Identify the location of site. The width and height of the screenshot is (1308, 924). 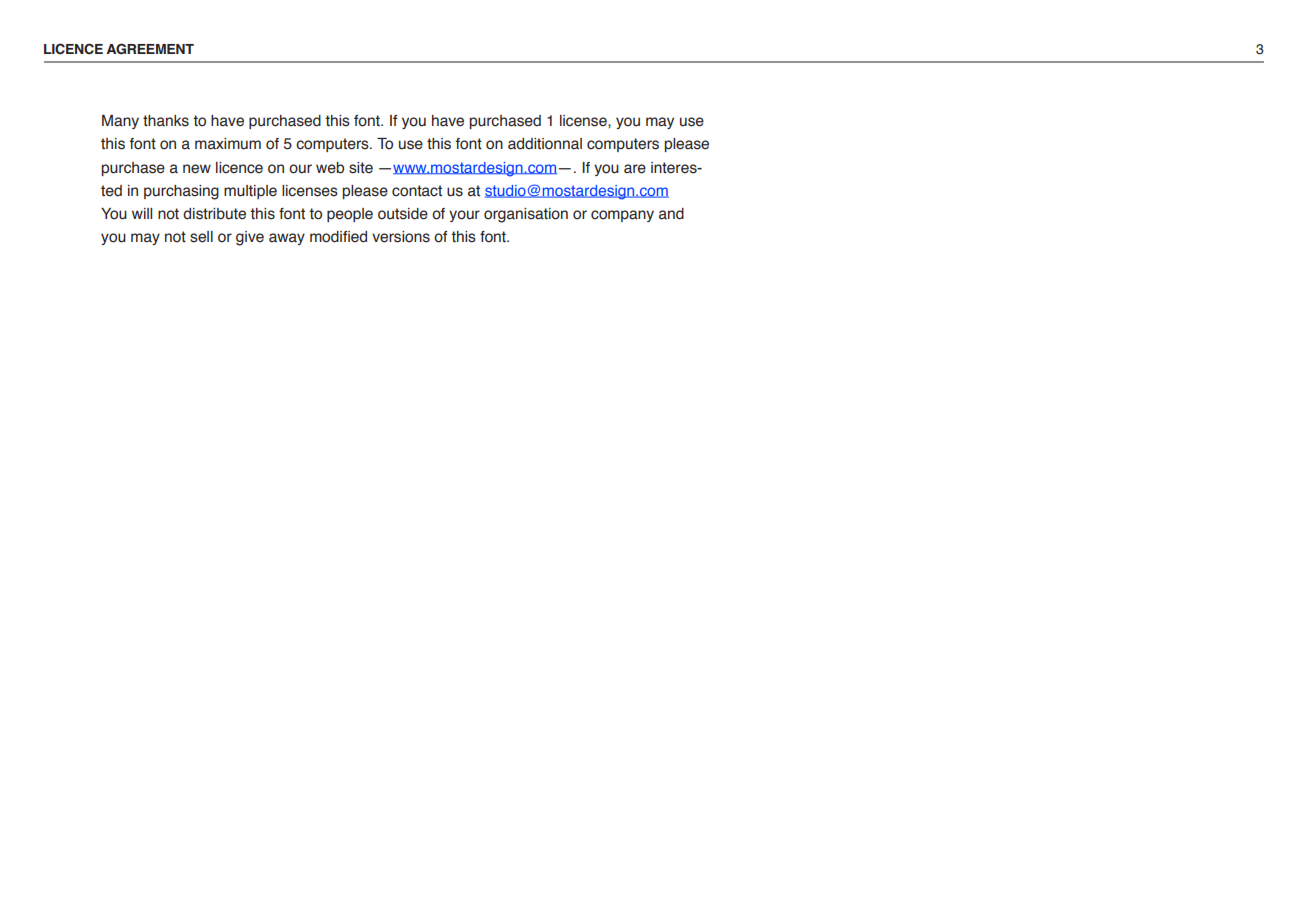
(361, 168).
